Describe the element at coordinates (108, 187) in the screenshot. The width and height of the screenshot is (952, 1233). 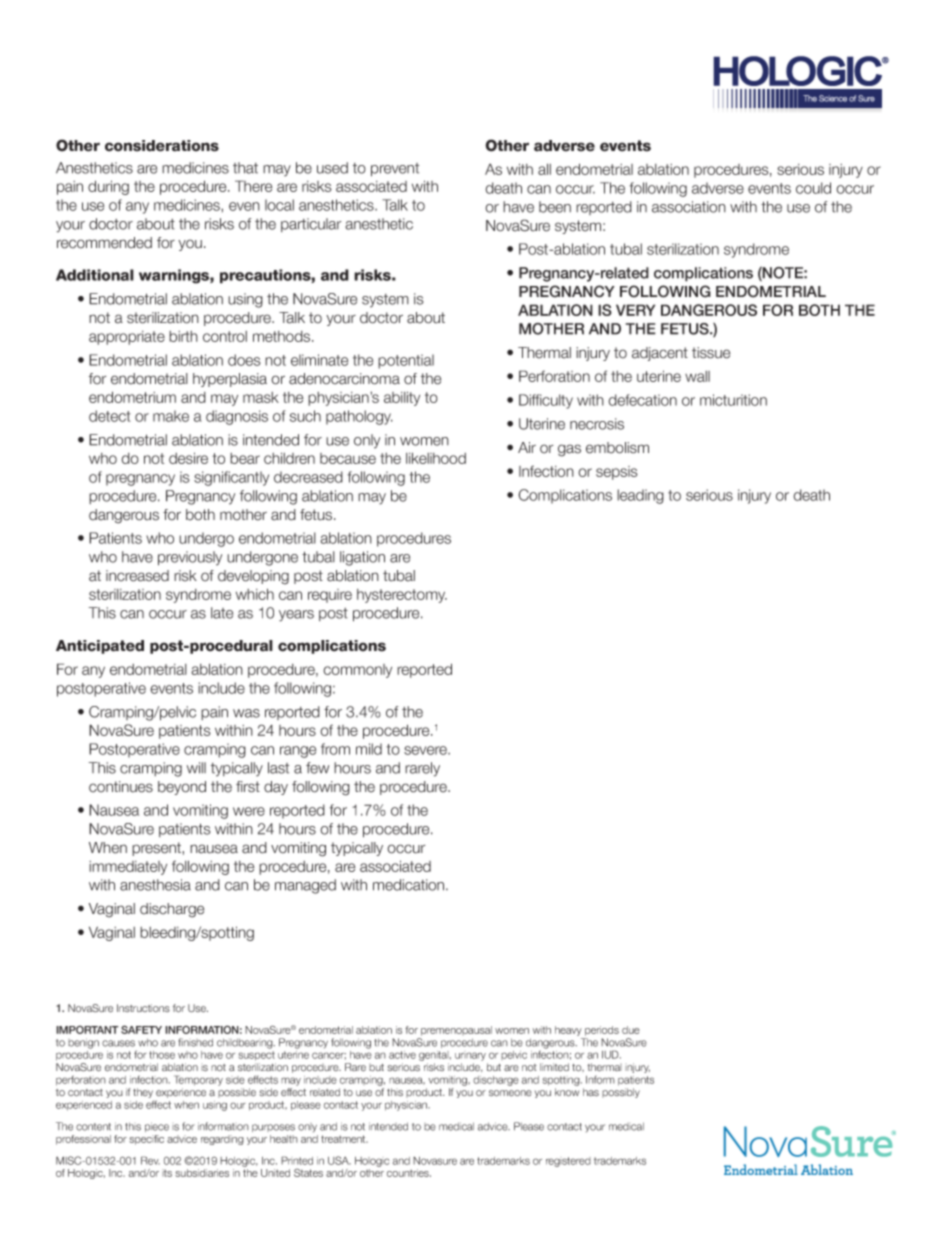
I see `during` at that location.
